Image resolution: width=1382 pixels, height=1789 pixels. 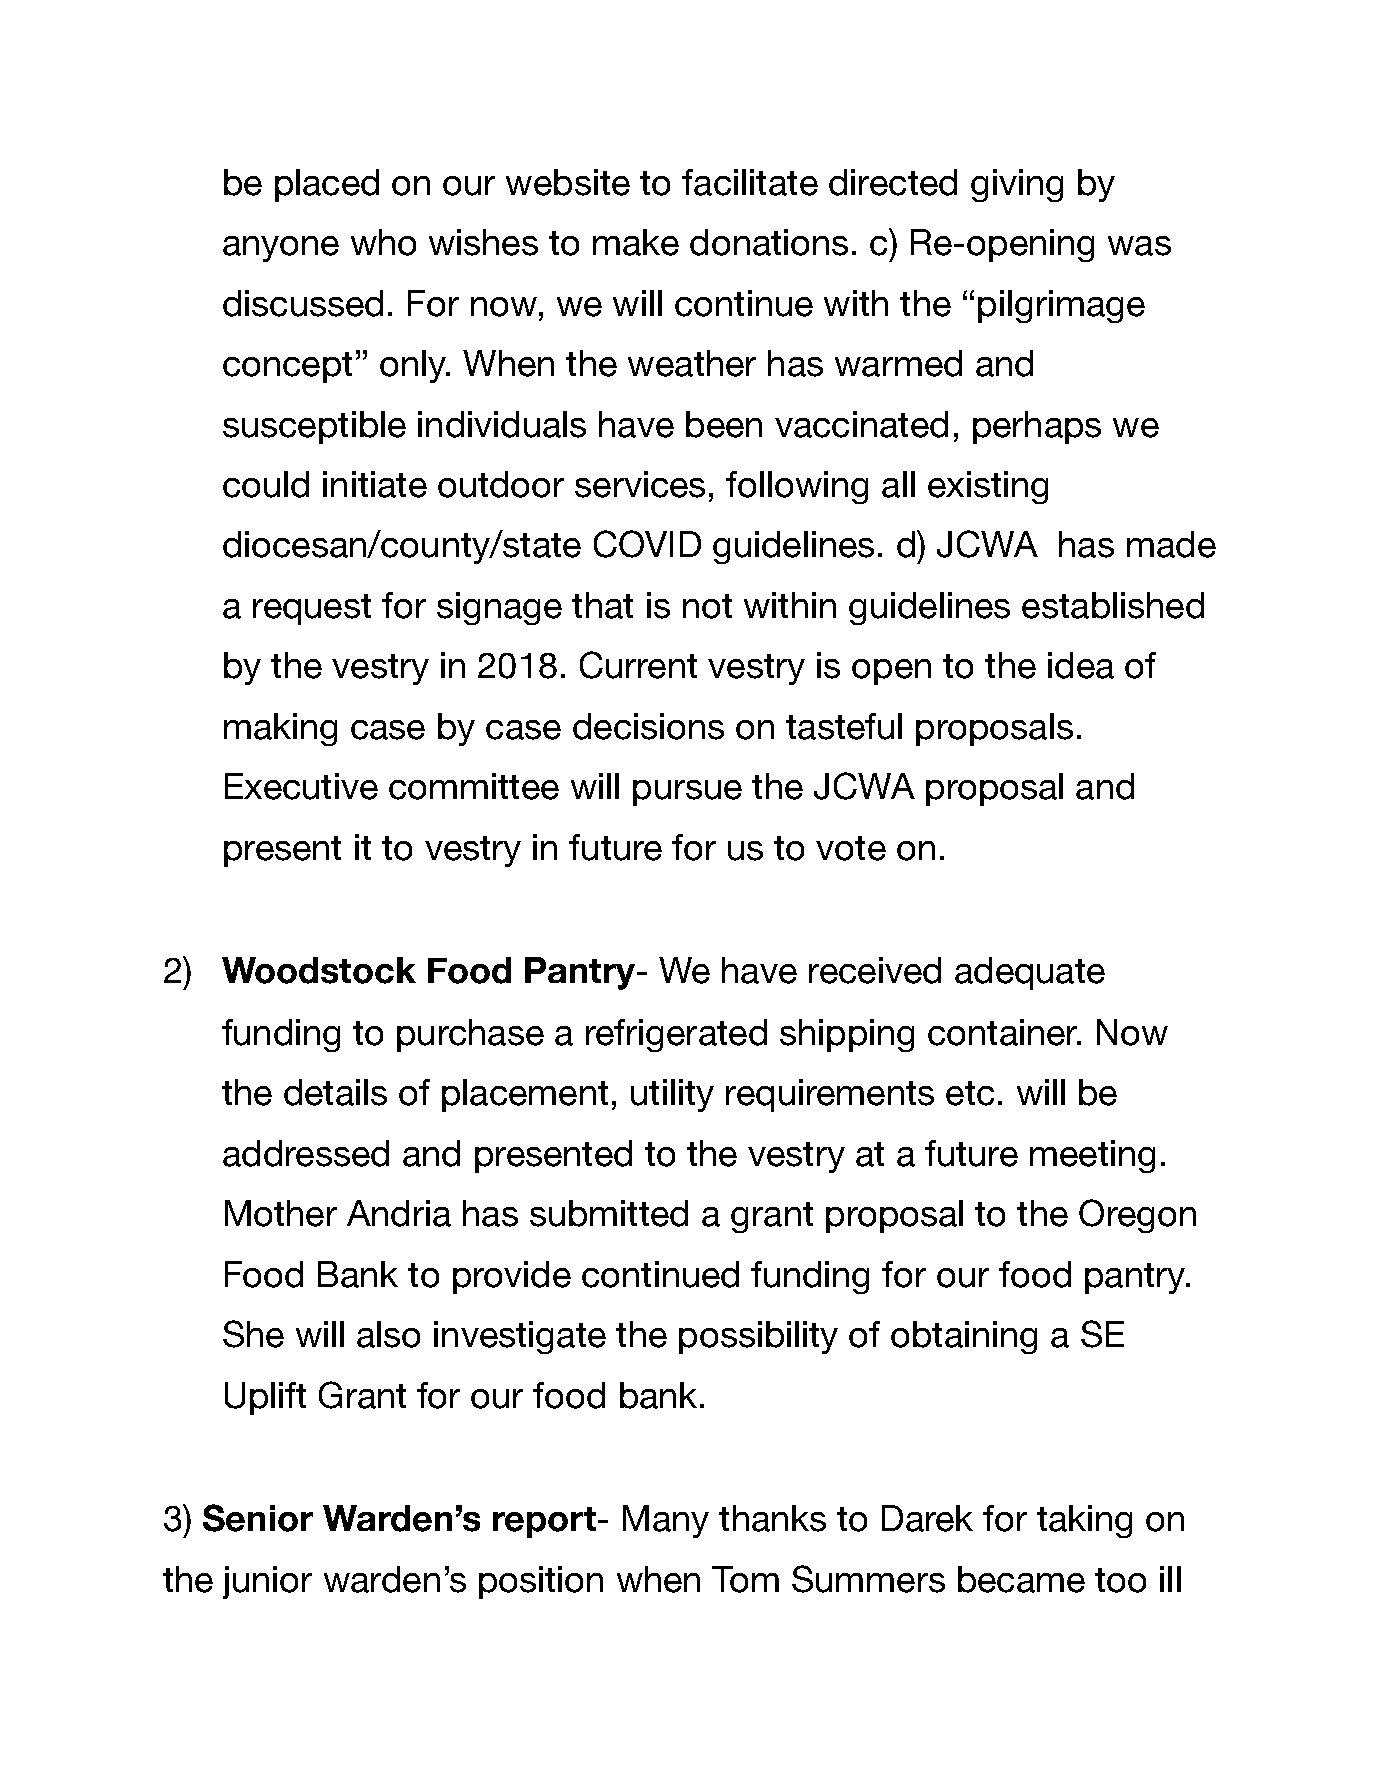 What do you see at coordinates (647, 544) in the screenshot?
I see `COVID` at bounding box center [647, 544].
